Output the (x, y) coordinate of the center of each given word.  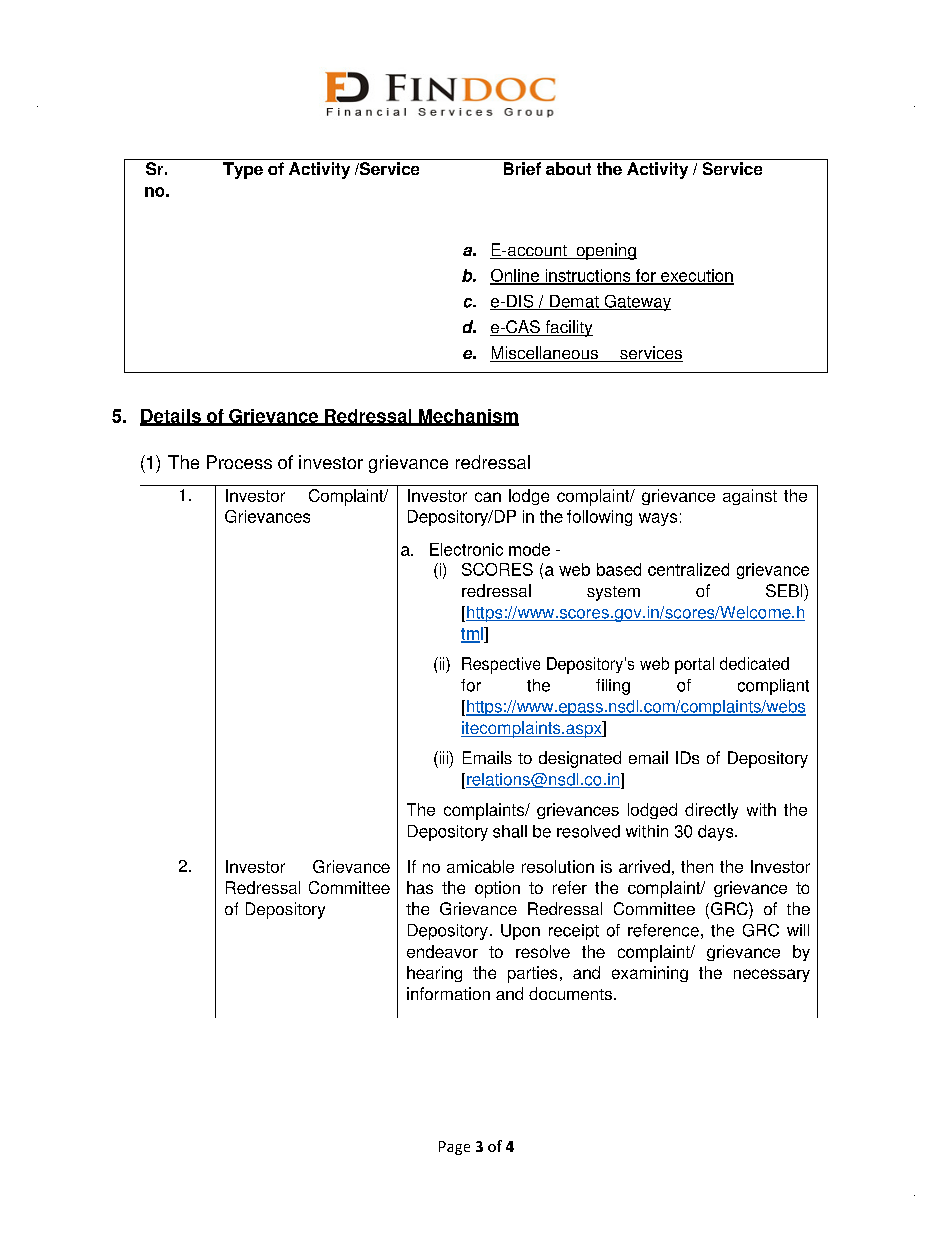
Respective (501, 665)
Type (243, 170)
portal (694, 665)
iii (443, 757)
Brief (522, 168)
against (750, 497)
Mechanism (467, 417)
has (420, 887)
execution (696, 276)
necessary (772, 975)
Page (454, 1148)
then (697, 866)
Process (239, 462)
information (448, 993)
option (497, 889)
